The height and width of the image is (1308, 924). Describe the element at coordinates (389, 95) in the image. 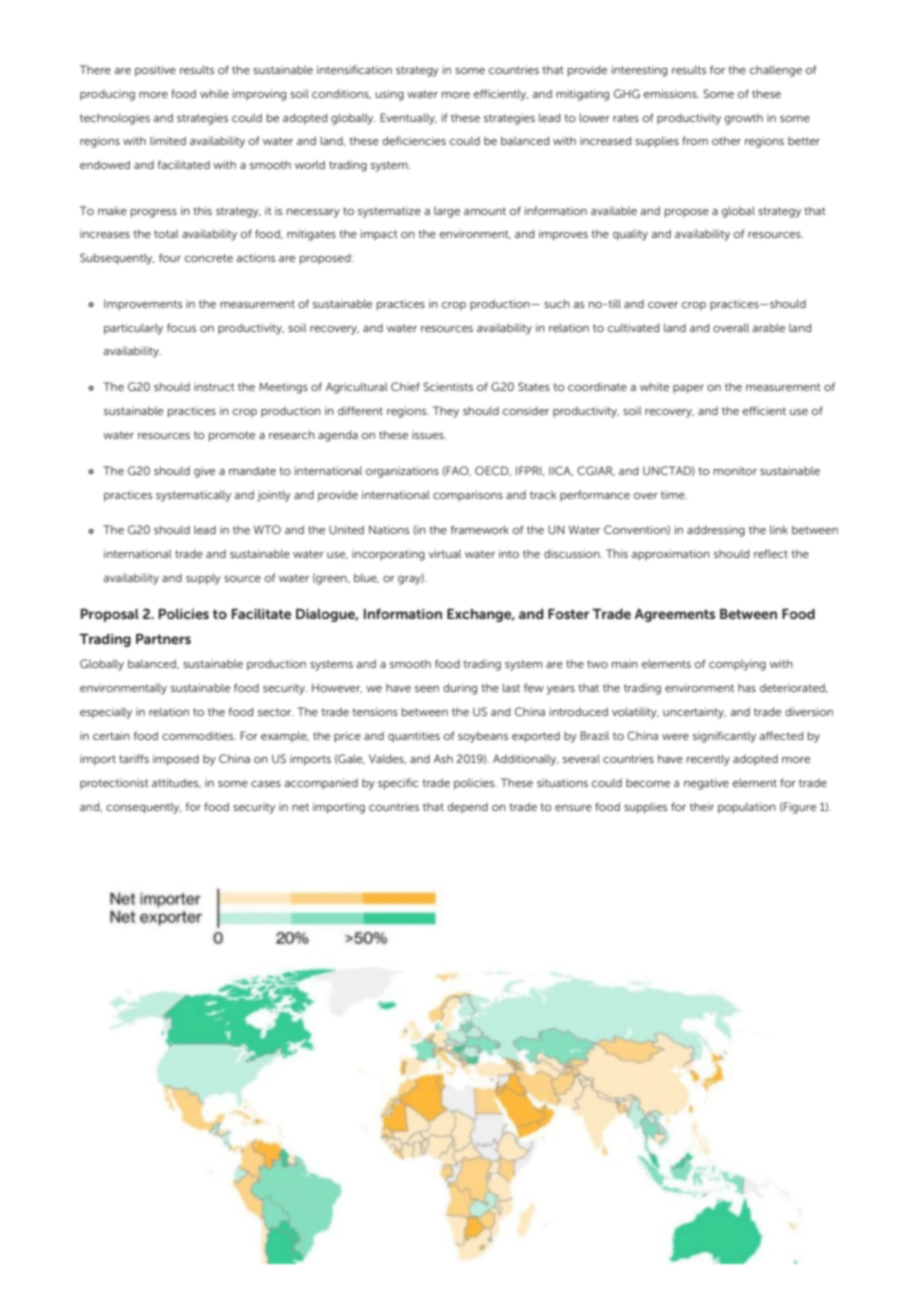

I see `using` at that location.
